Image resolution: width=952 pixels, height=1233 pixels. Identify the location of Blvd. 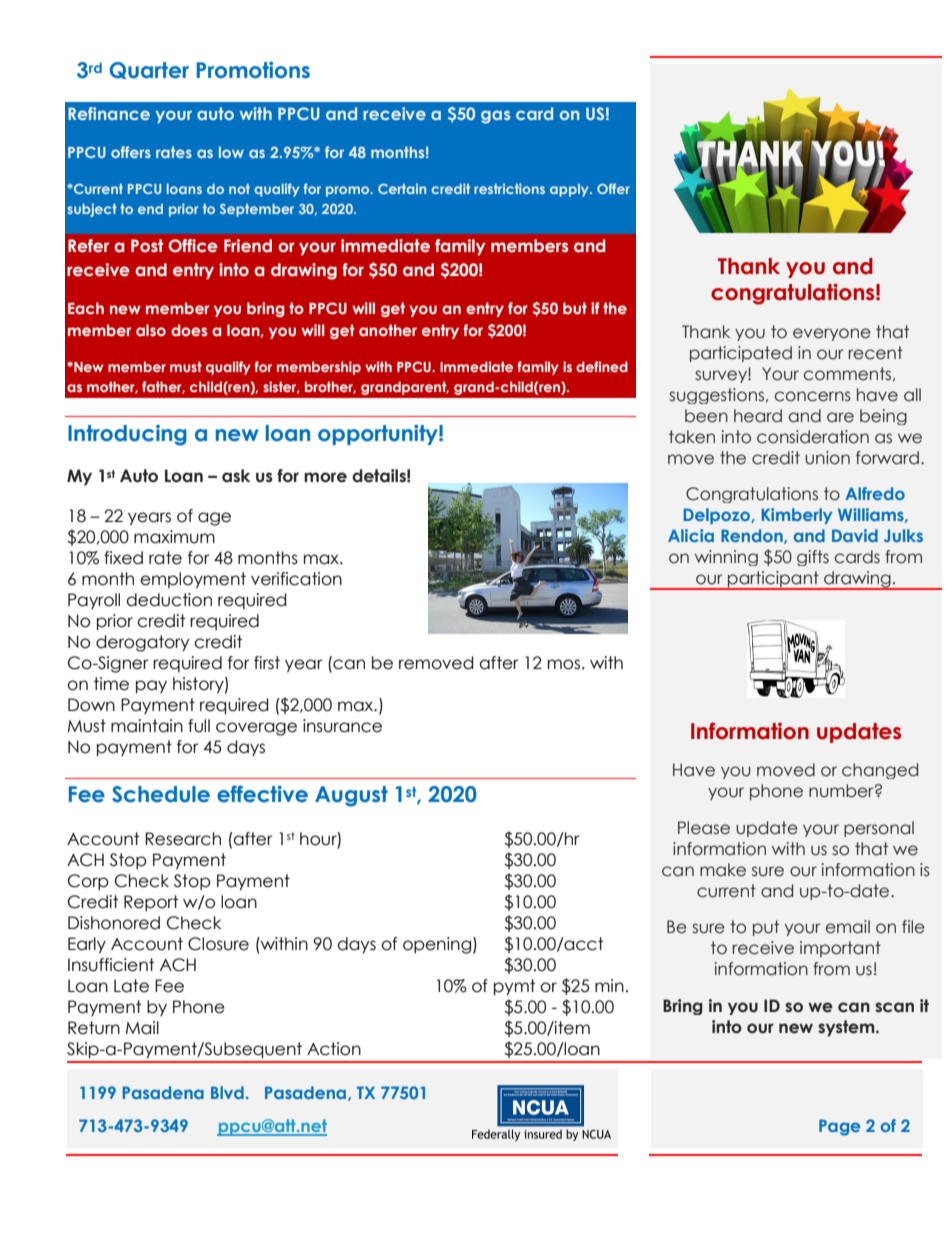
(227, 1092).
